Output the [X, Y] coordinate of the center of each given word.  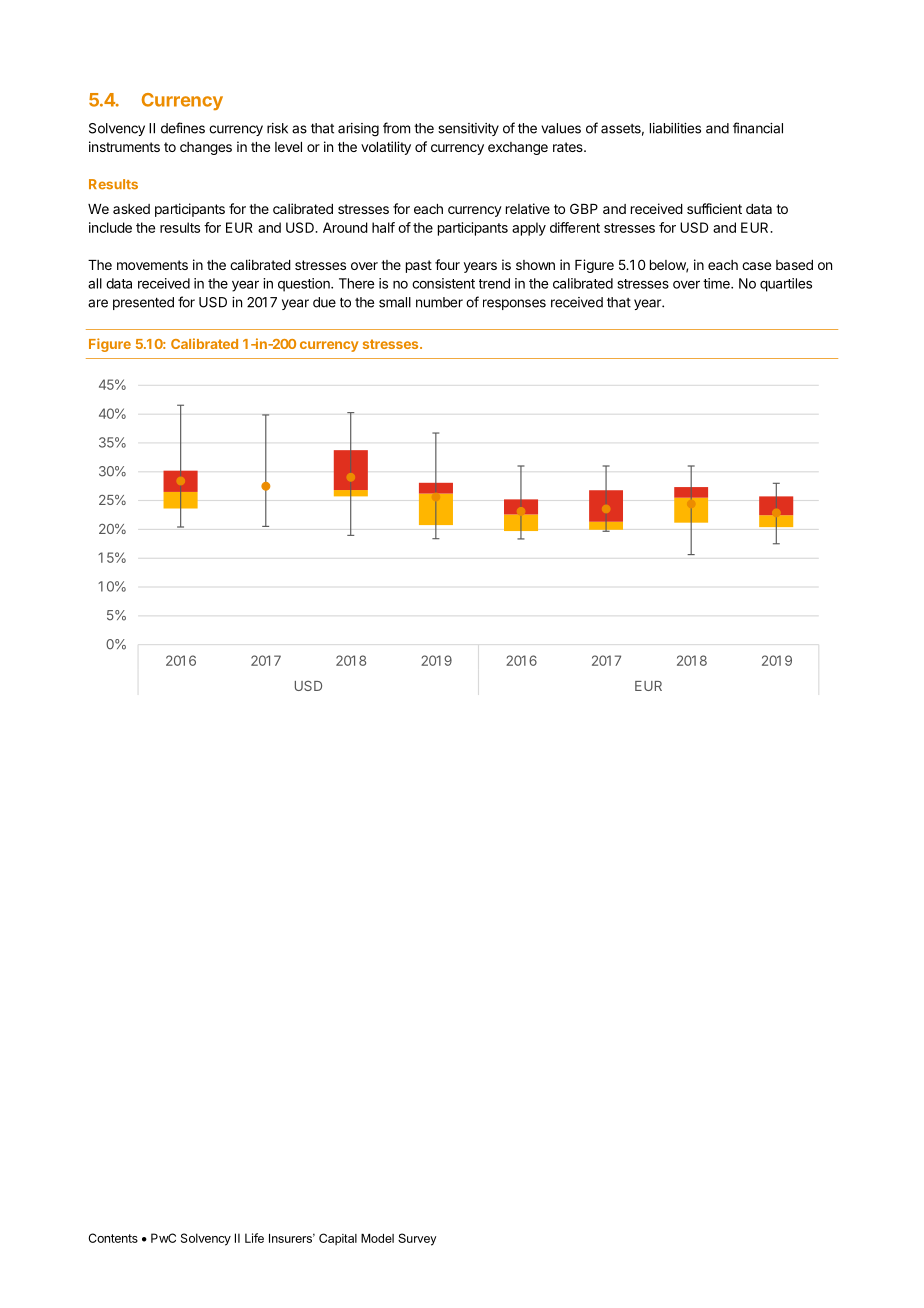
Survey [417, 1239]
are [98, 303]
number [439, 302]
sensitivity [468, 129]
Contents [113, 1238]
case [756, 266]
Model [377, 1238]
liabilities [675, 128]
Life [254, 1238]
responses [514, 304]
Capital [338, 1239]
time [717, 283]
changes [206, 148]
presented [143, 303]
